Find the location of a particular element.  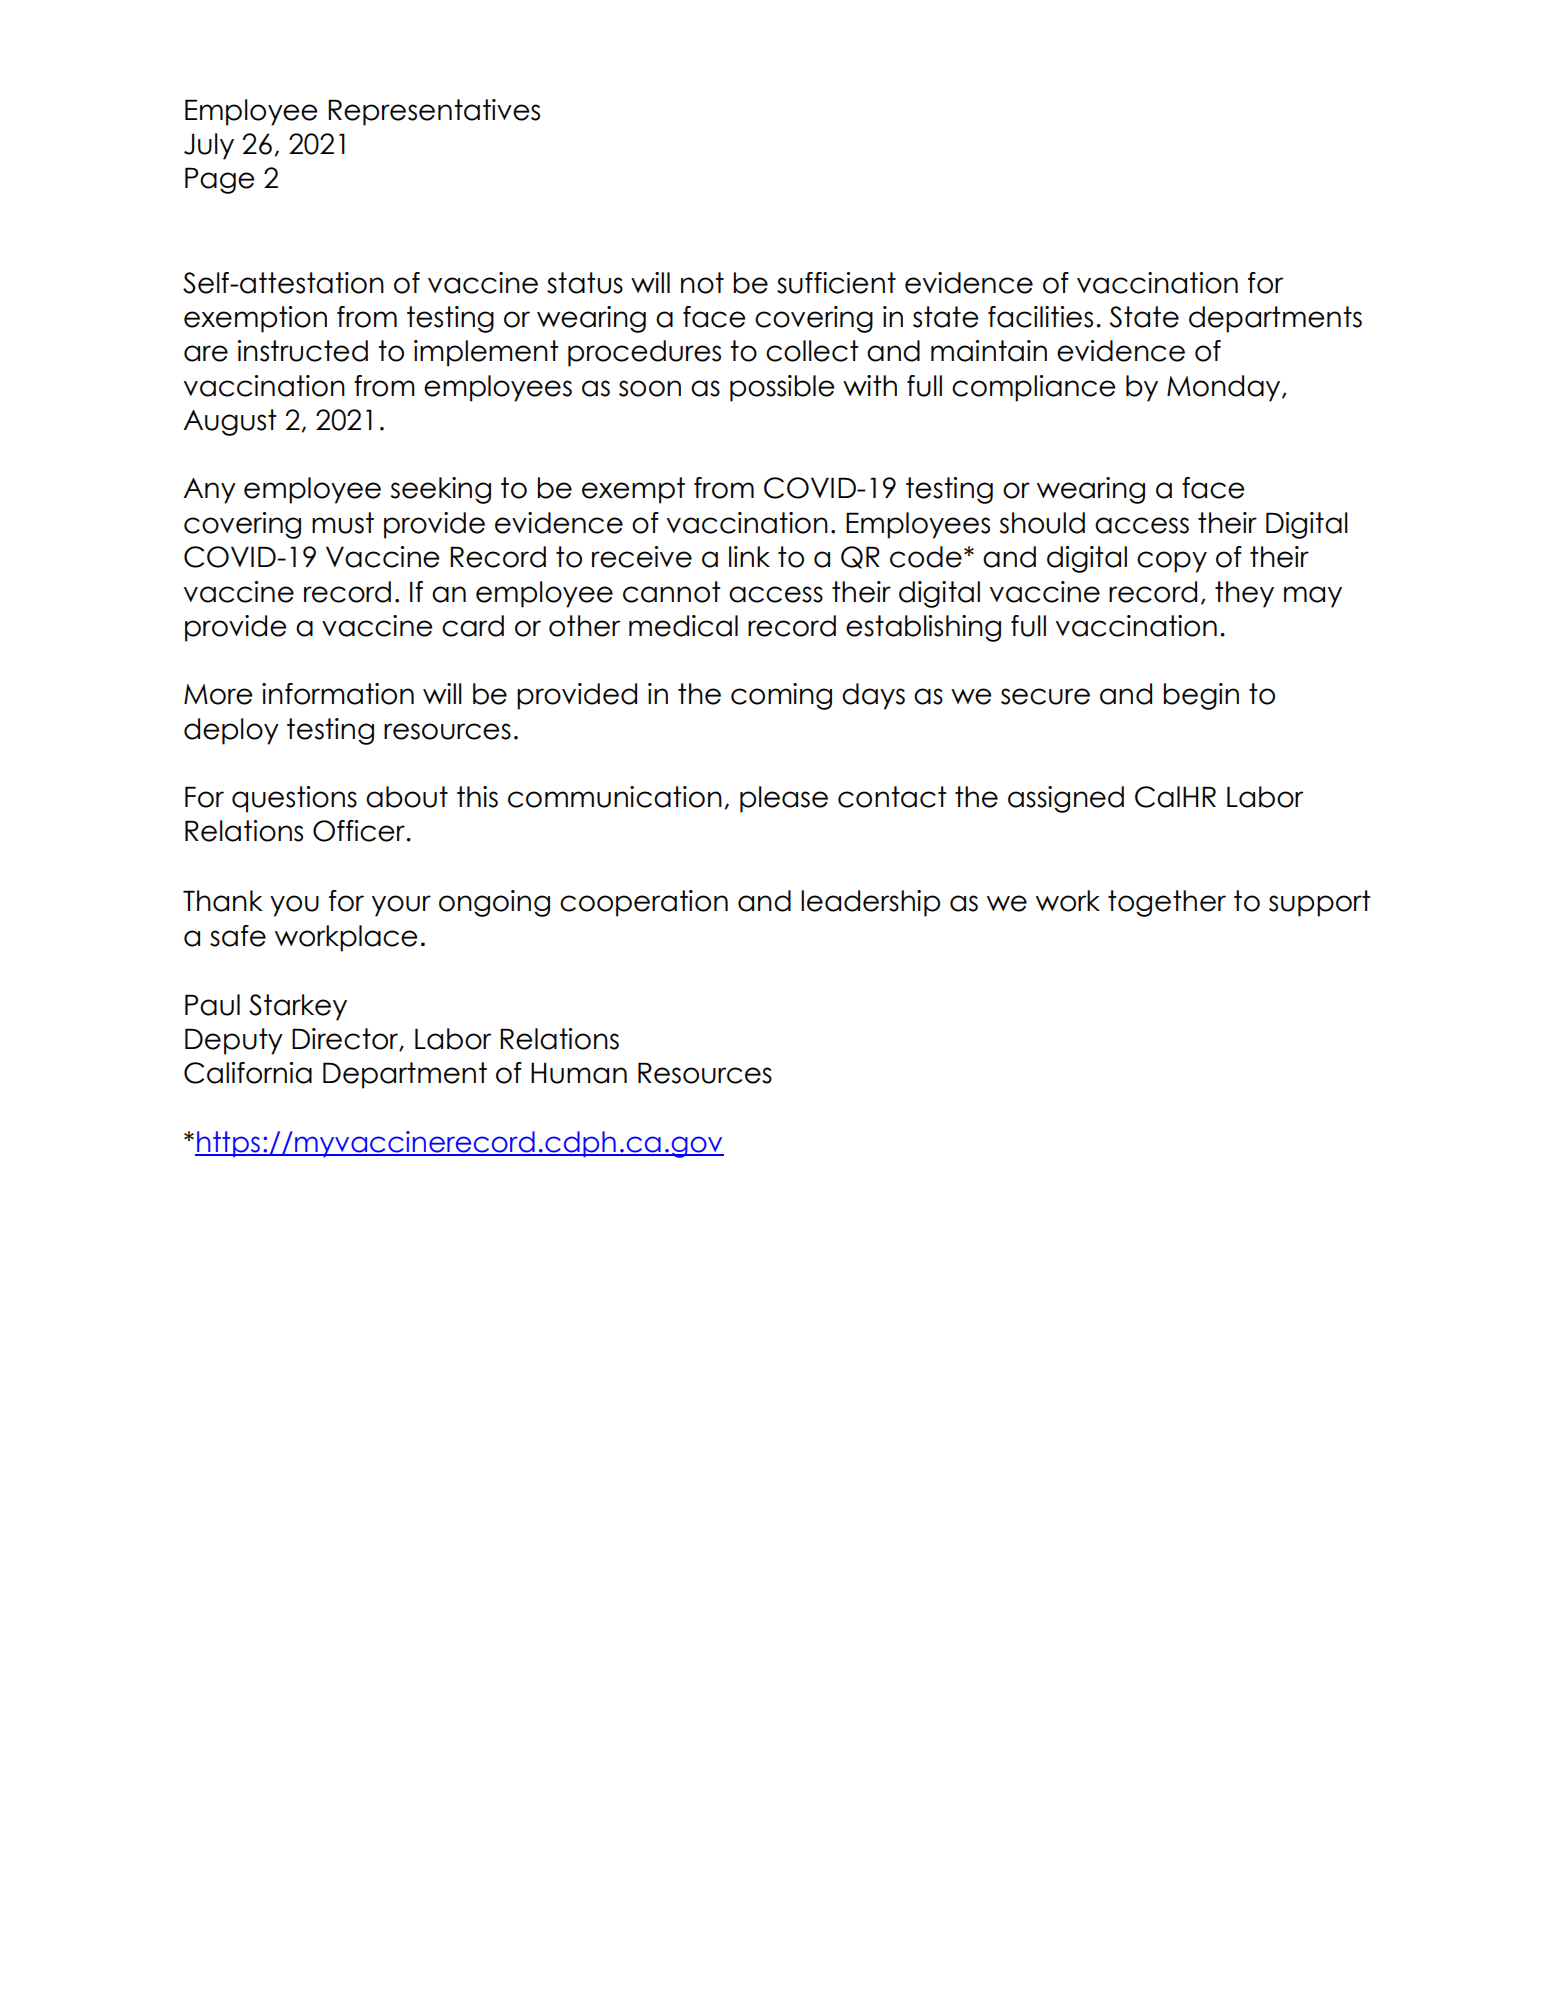

Monday is located at coordinates (1225, 388).
